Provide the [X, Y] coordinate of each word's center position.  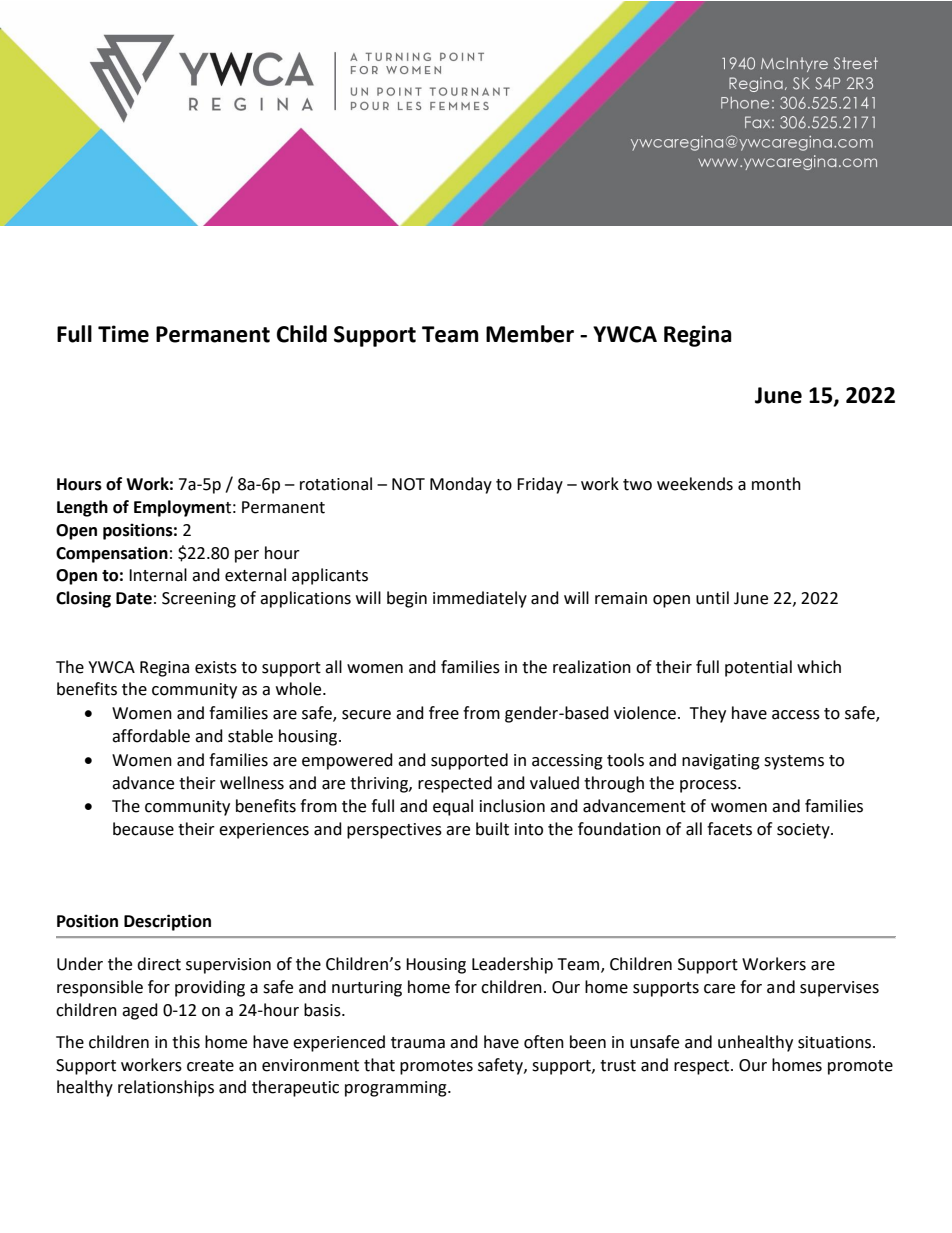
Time [123, 334]
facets [729, 829]
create [210, 1066]
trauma [418, 1043]
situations [836, 1042]
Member [530, 334]
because [143, 829]
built [492, 829]
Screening [199, 600]
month [776, 484]
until [712, 598]
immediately [480, 599]
